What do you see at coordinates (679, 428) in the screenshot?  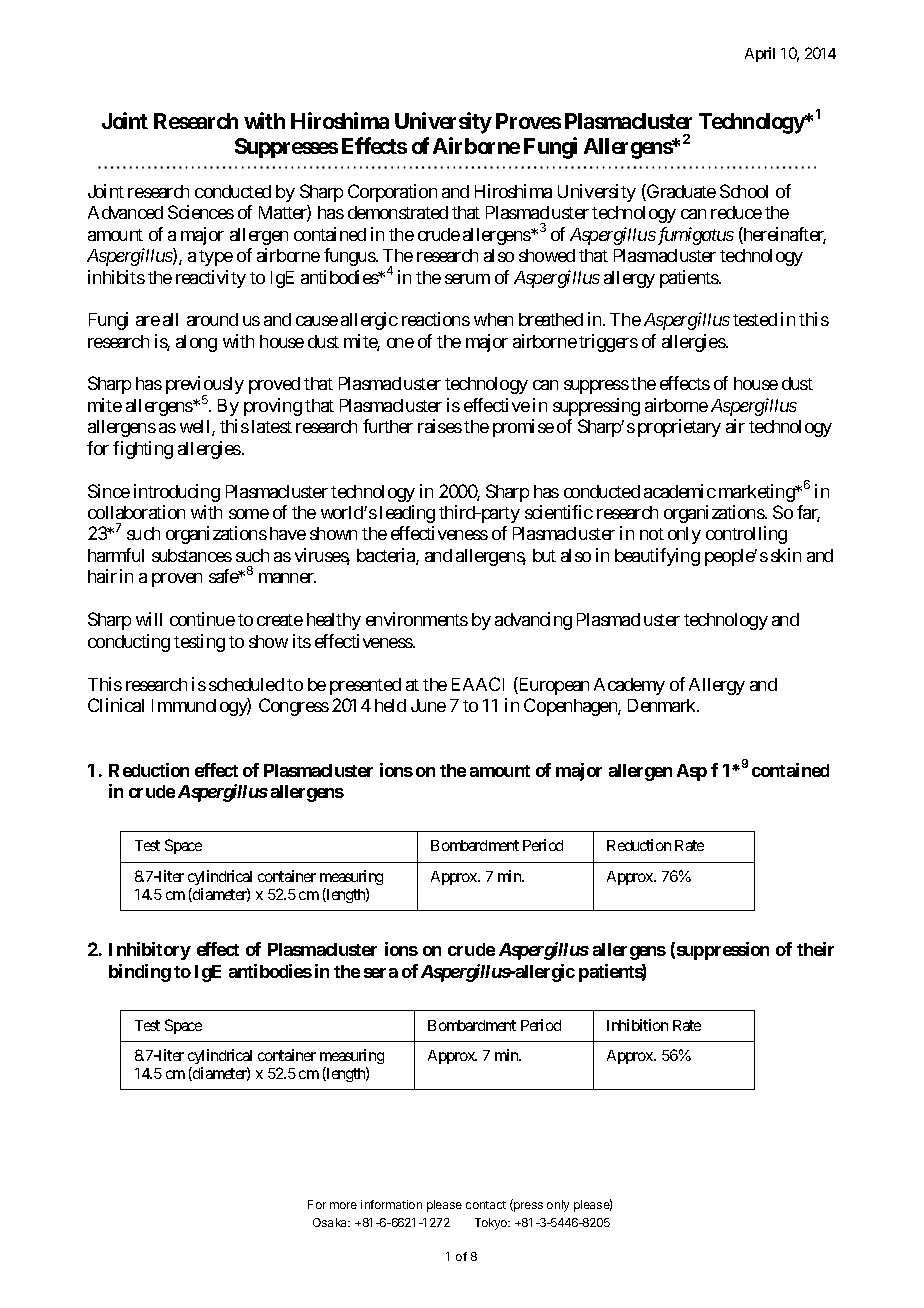 I see `proprietary` at bounding box center [679, 428].
